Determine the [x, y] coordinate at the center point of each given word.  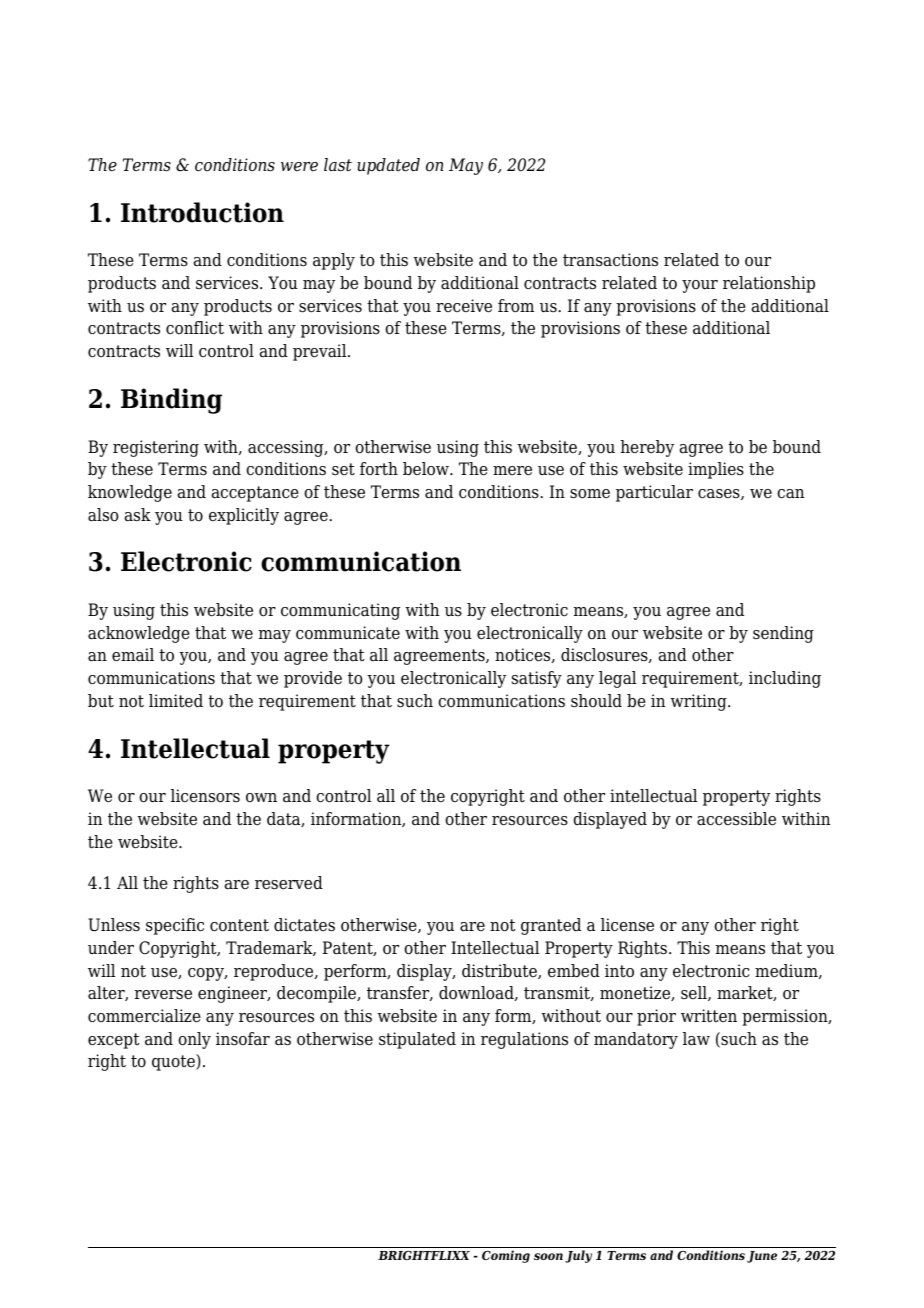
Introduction [202, 212]
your [700, 286]
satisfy [537, 679]
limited [176, 701]
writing [699, 702]
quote [174, 1062]
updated [388, 166]
